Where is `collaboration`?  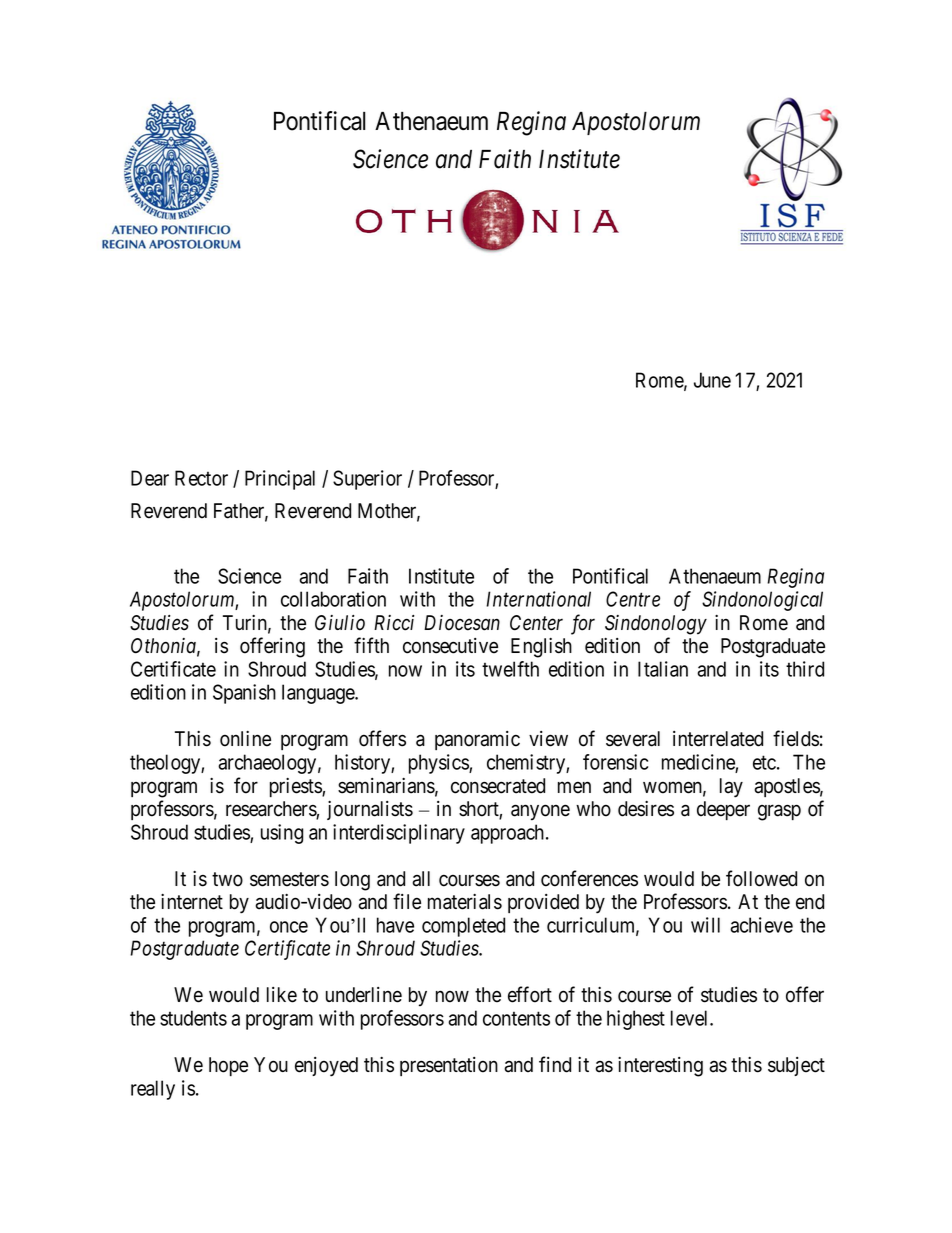
collaboration is located at coordinates (333, 599).
